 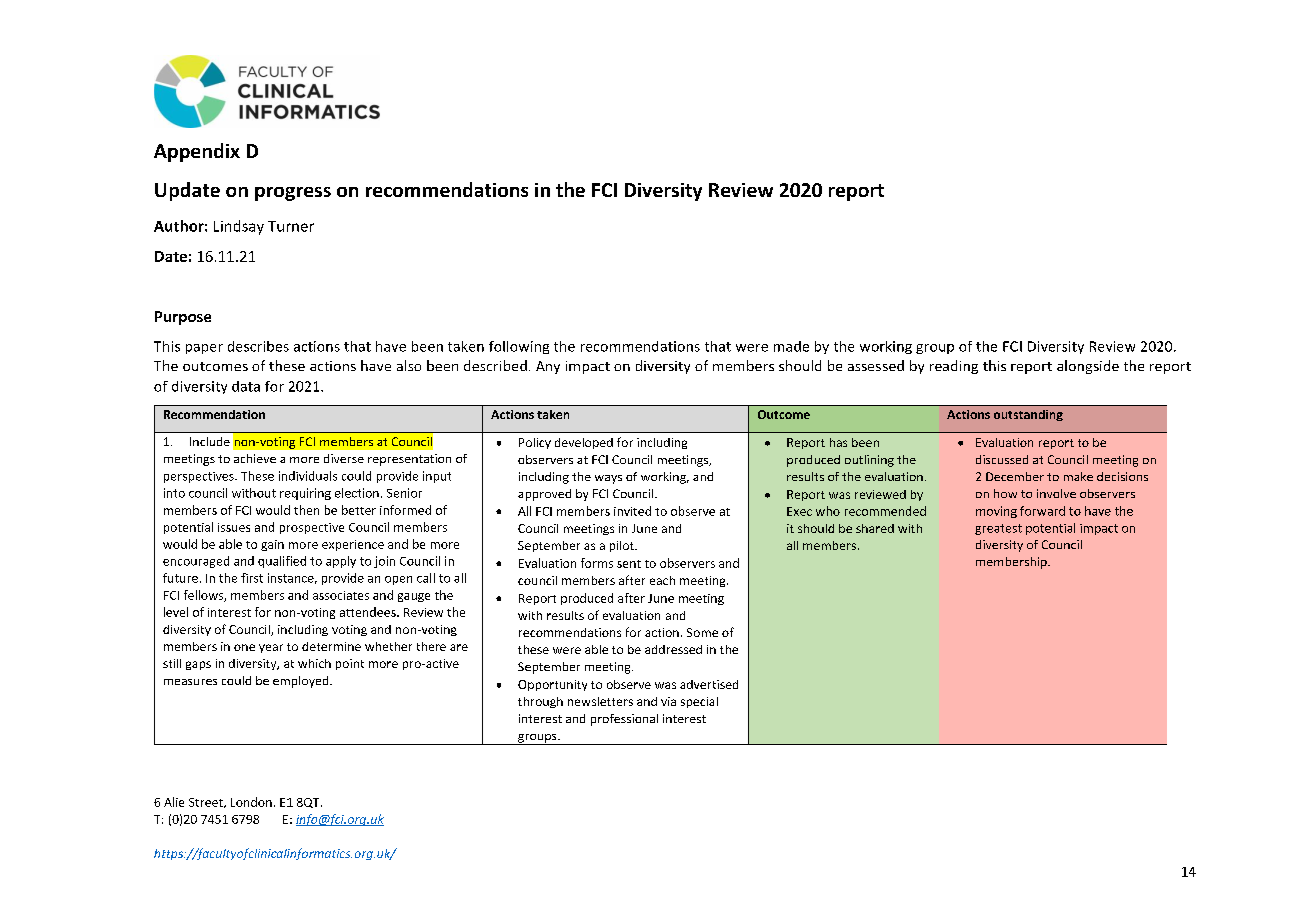 What do you see at coordinates (251, 802) in the page?
I see `London` at bounding box center [251, 802].
